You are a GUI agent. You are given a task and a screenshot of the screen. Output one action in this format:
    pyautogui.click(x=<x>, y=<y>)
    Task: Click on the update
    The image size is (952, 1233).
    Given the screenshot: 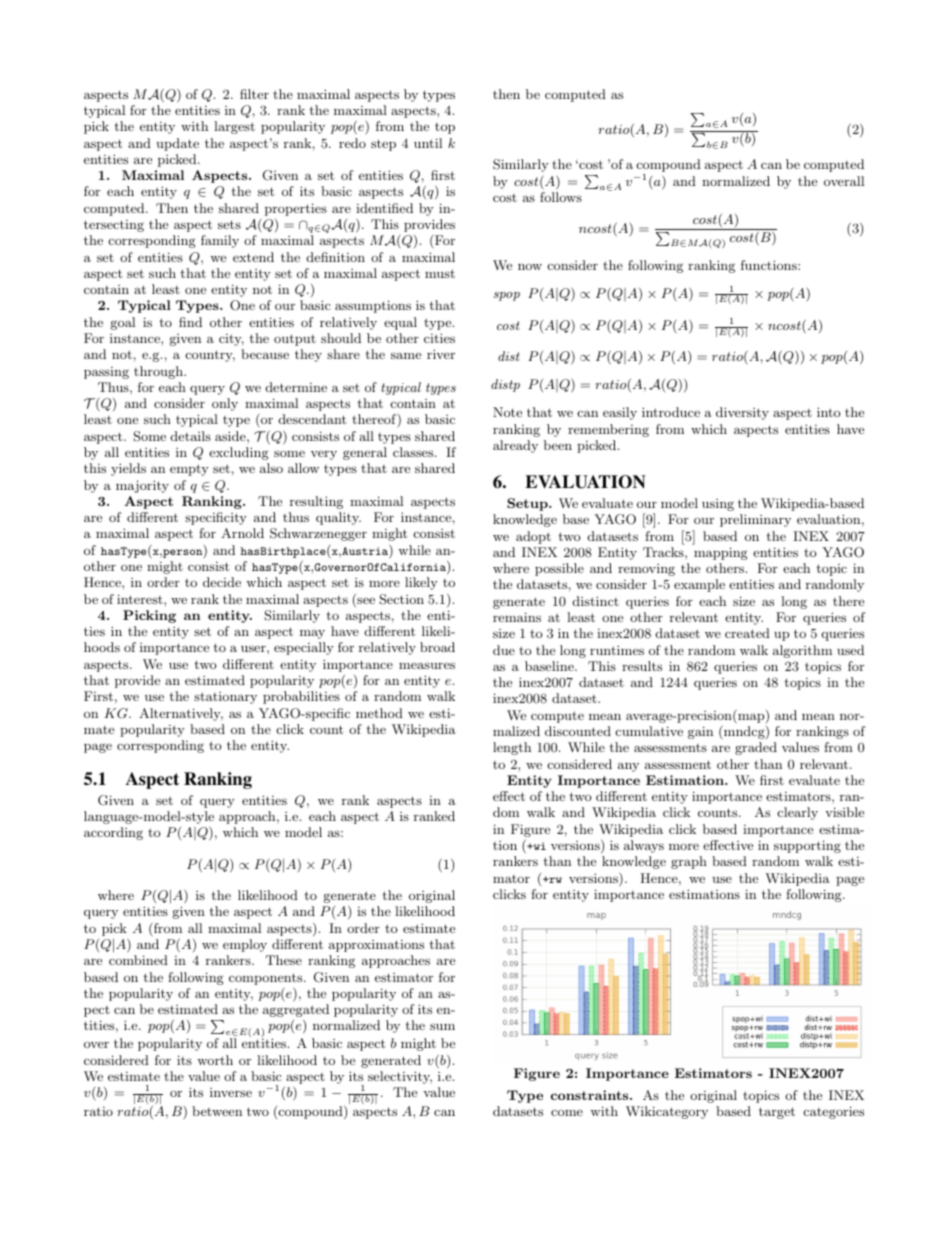 What is the action you would take?
    pyautogui.click(x=177, y=144)
